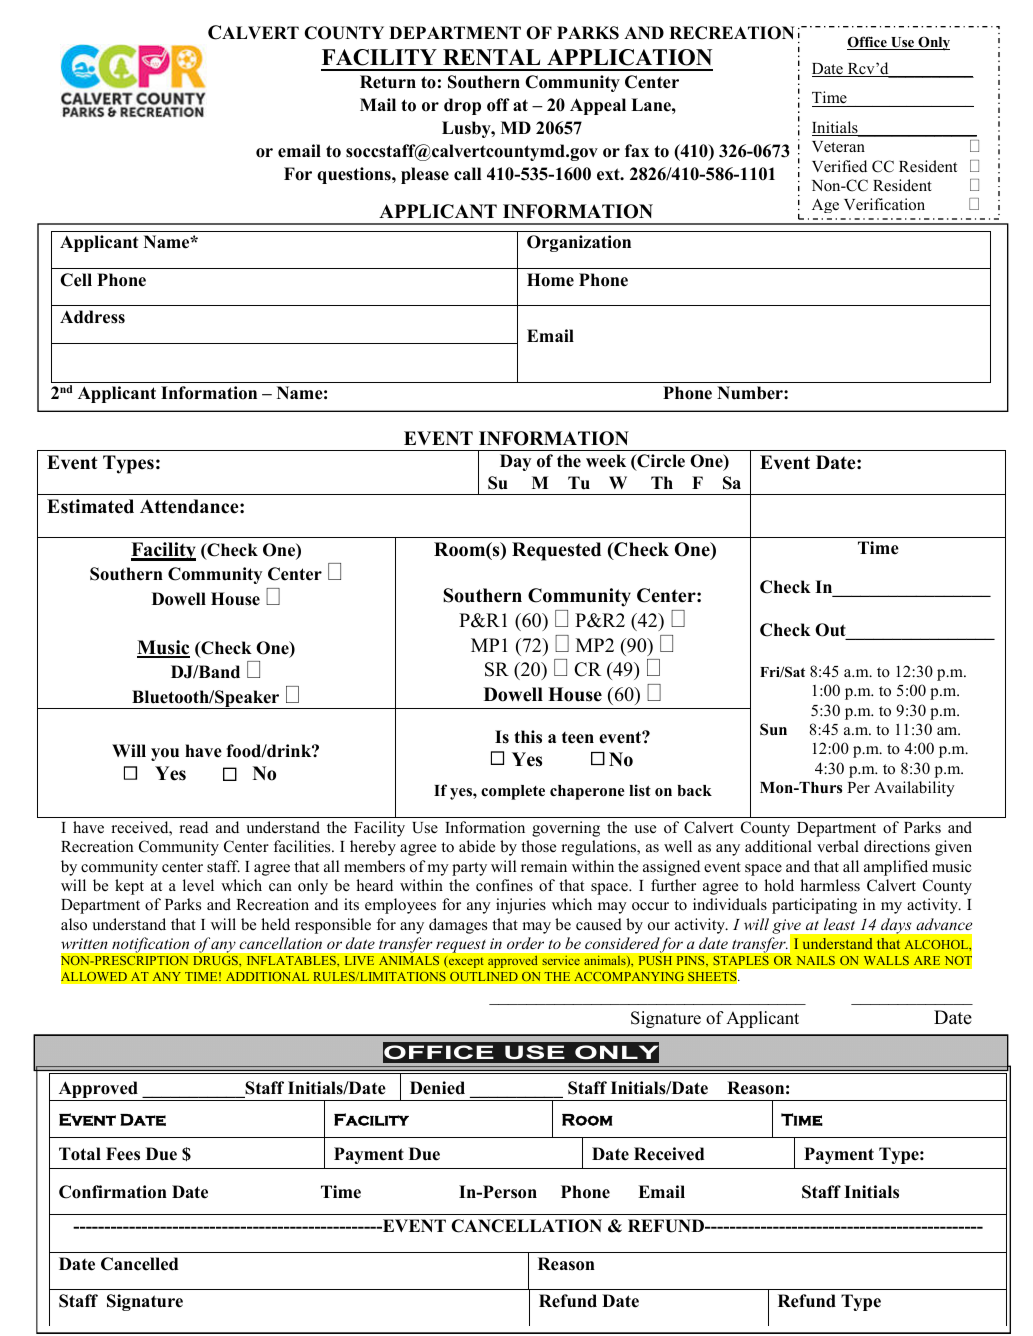 The height and width of the document is (1336, 1033). What do you see at coordinates (355, 175) in the document?
I see `questions` at bounding box center [355, 175].
